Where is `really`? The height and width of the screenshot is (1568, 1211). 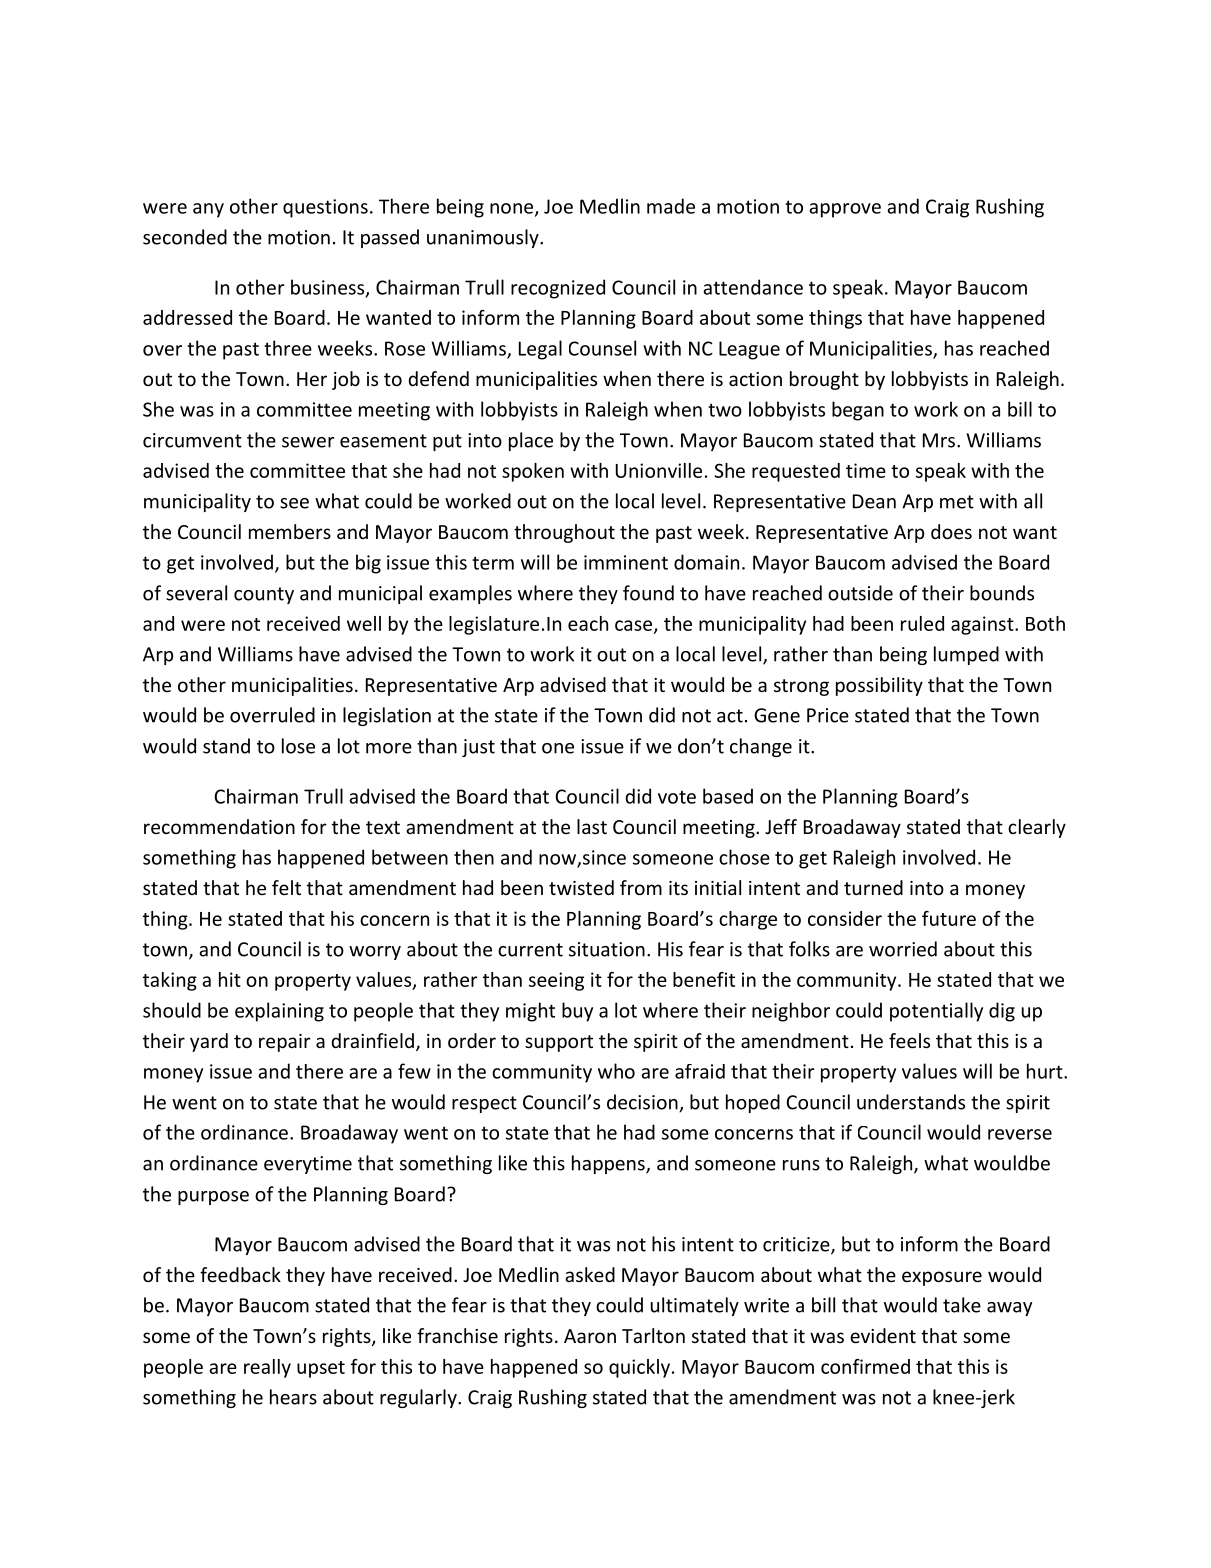
really is located at coordinates (267, 1368).
